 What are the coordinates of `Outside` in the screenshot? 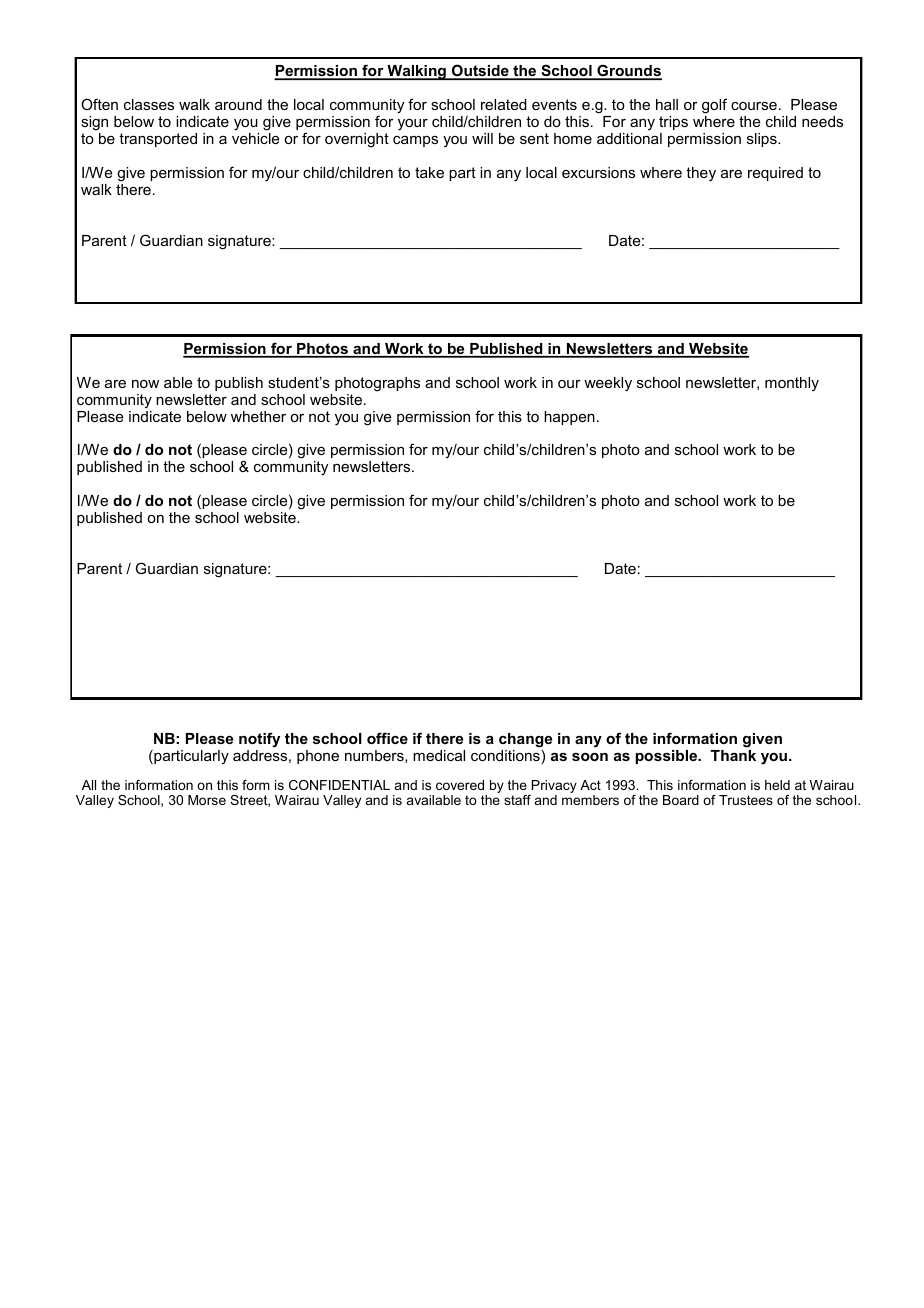 It's located at (480, 72).
